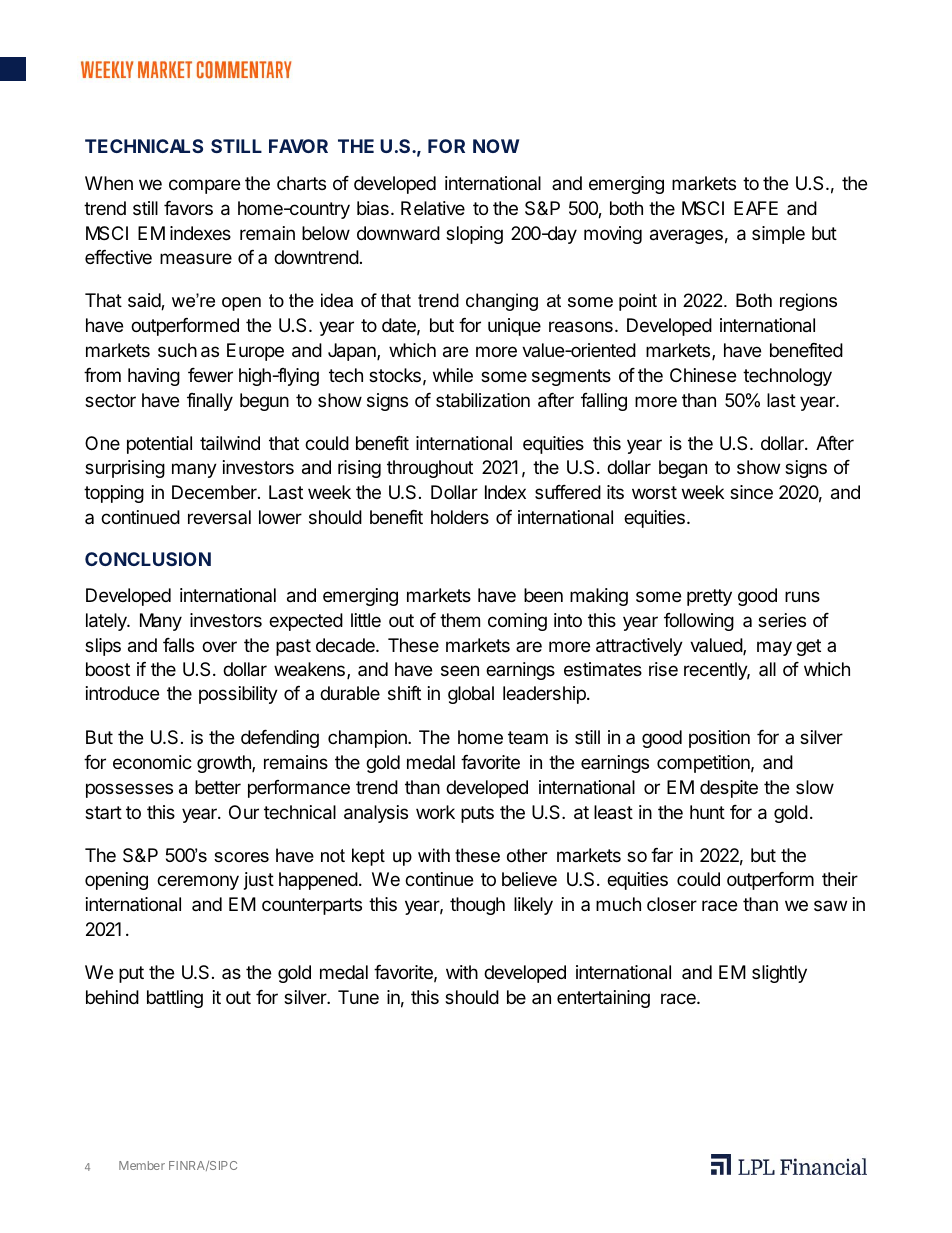 The width and height of the screenshot is (952, 1233). Describe the element at coordinates (719, 739) in the screenshot. I see `position` at that location.
